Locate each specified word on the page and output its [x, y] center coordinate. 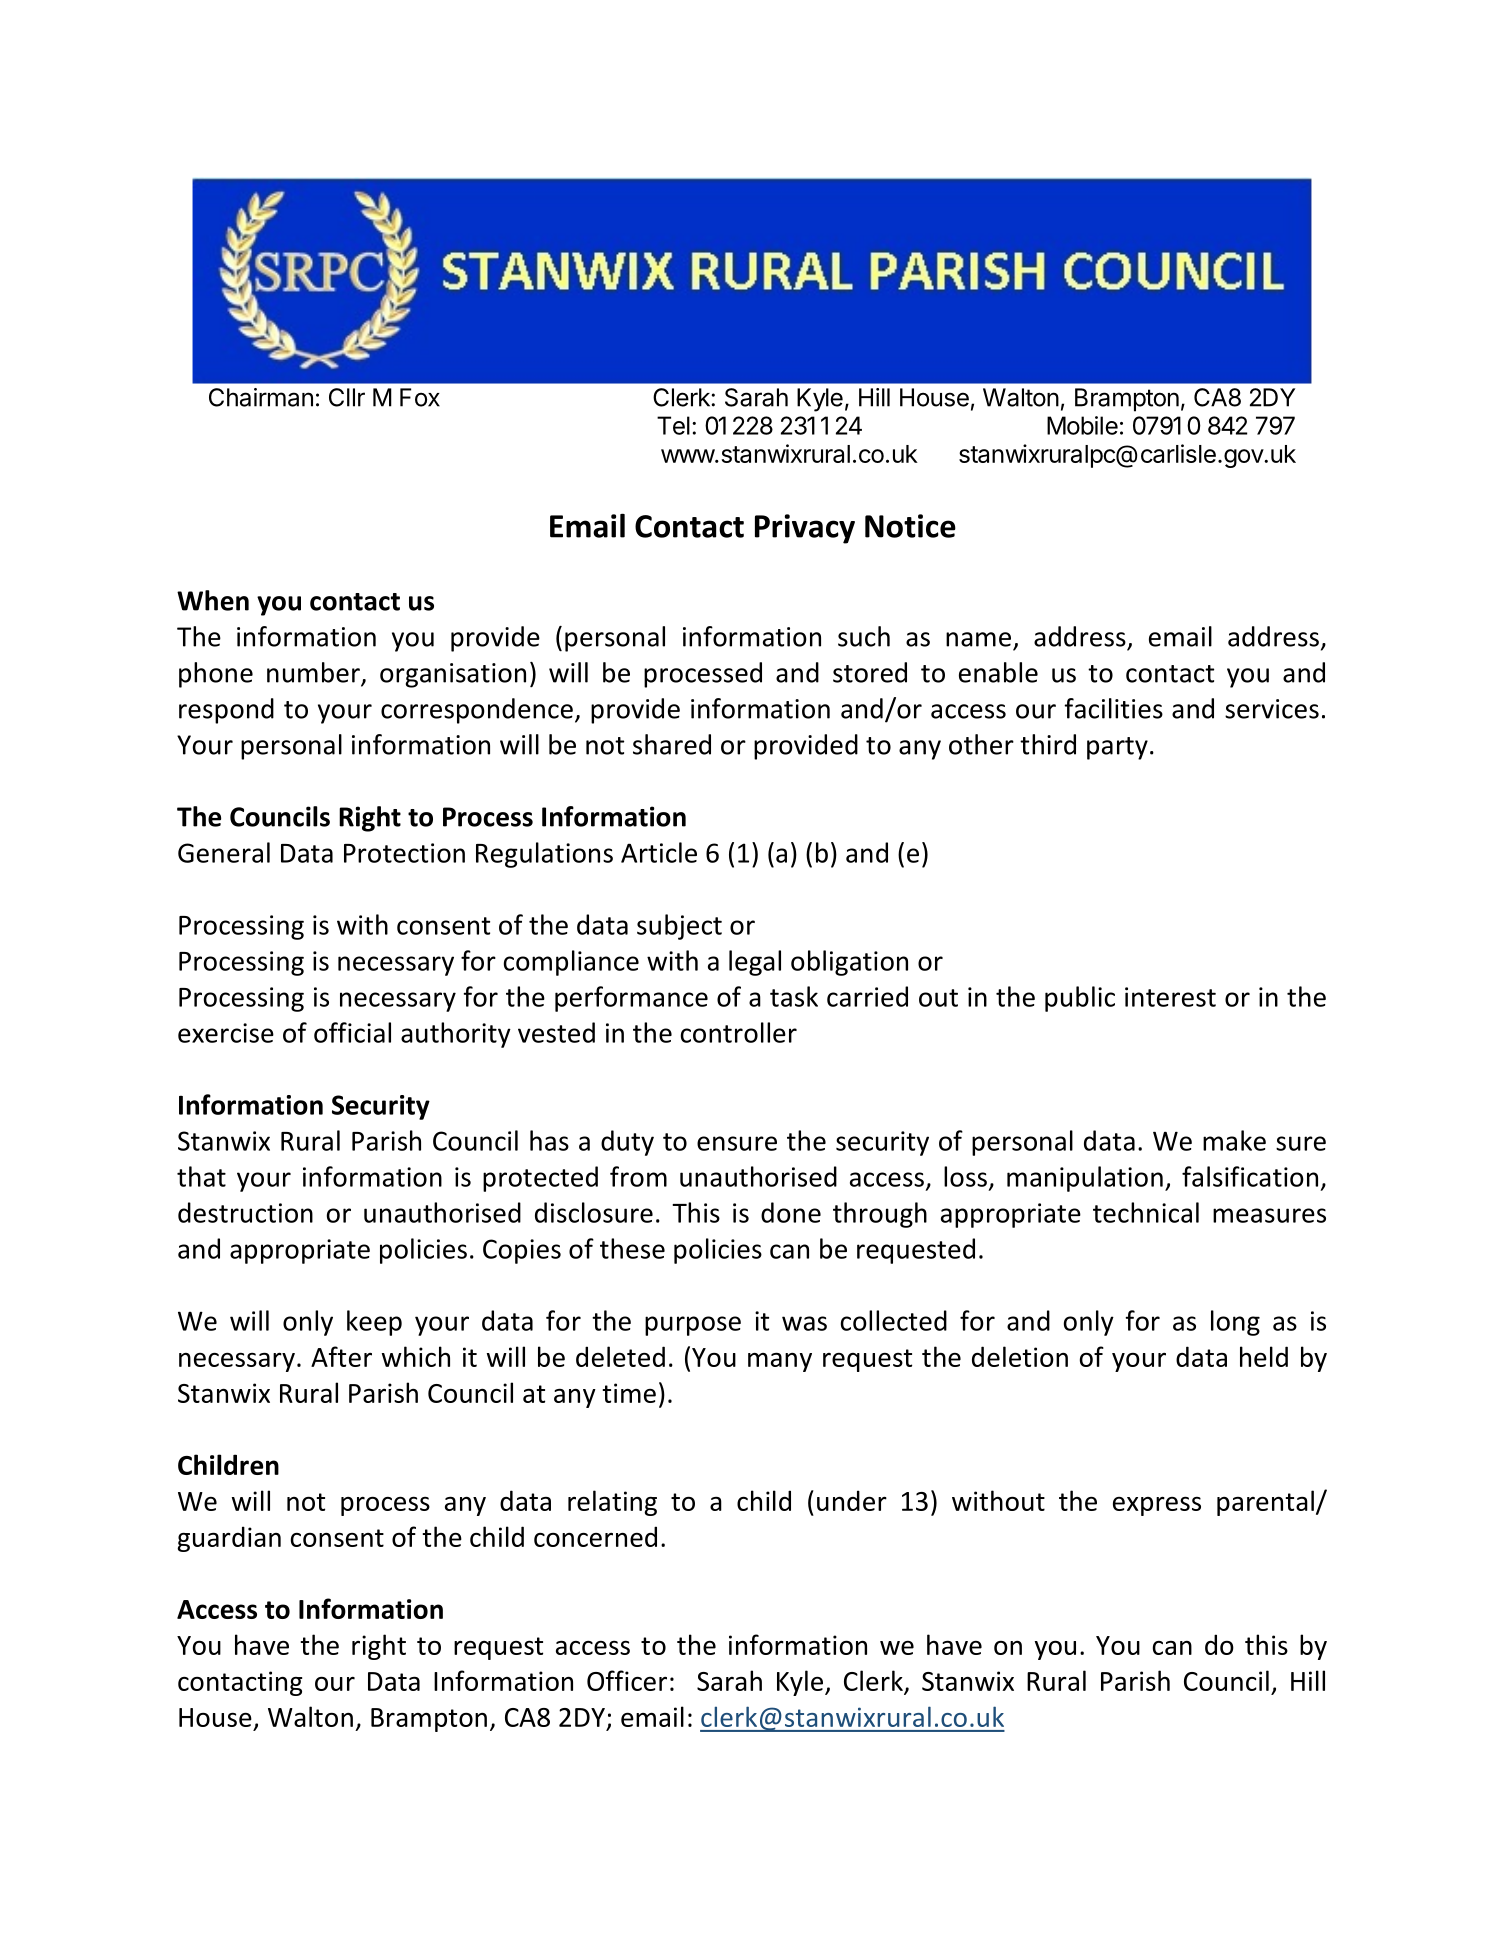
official [352, 1032]
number [314, 673]
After [341, 1356]
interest [1170, 997]
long [1235, 1323]
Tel [673, 425]
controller [739, 1032]
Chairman [261, 397]
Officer [627, 1680]
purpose [693, 1326]
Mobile [1082, 425]
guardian [229, 1539]
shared [672, 744]
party [1117, 748]
